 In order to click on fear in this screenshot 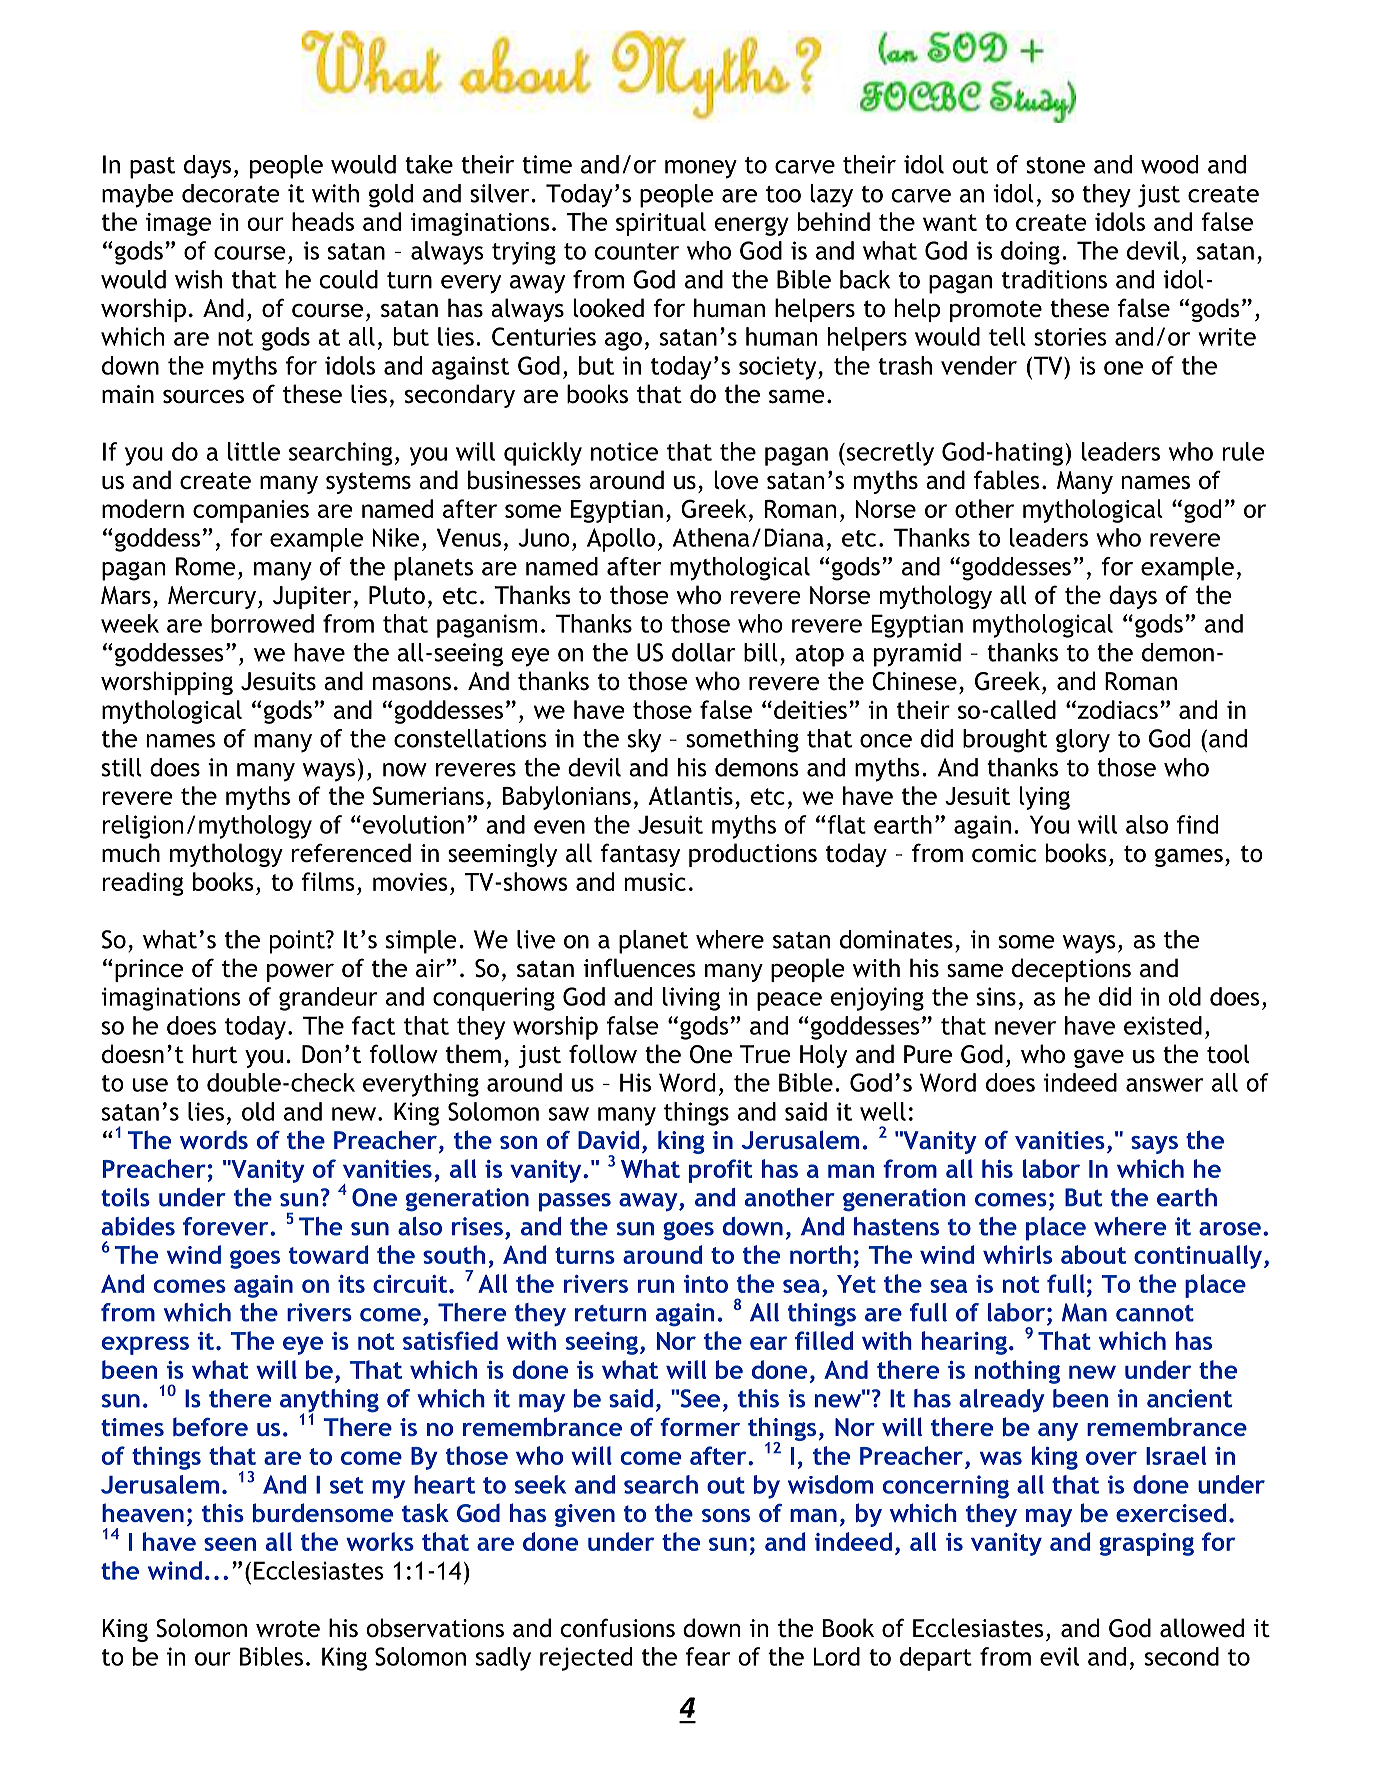, I will do `click(707, 1656)`.
